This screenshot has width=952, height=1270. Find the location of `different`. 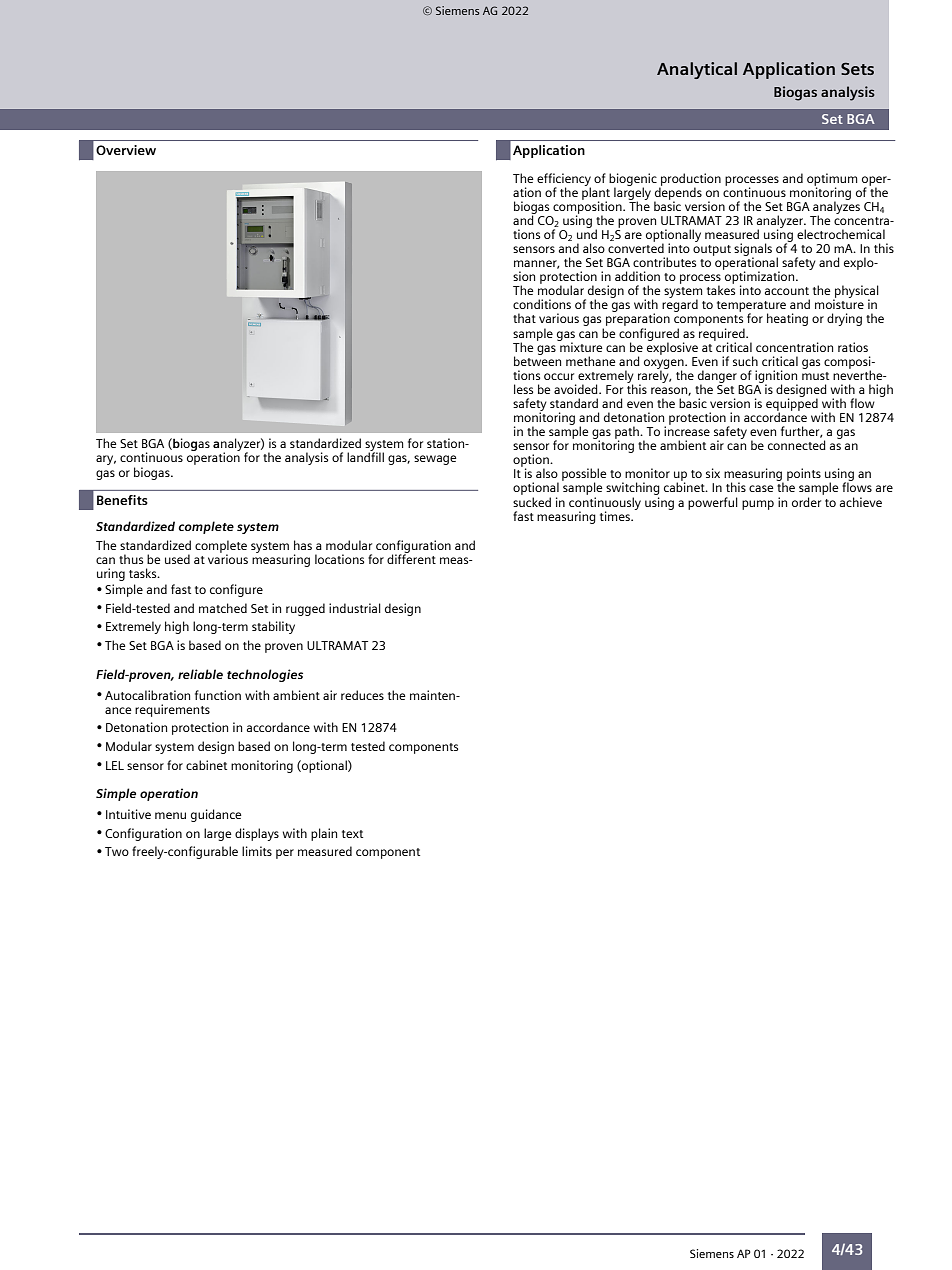

different is located at coordinates (411, 558).
